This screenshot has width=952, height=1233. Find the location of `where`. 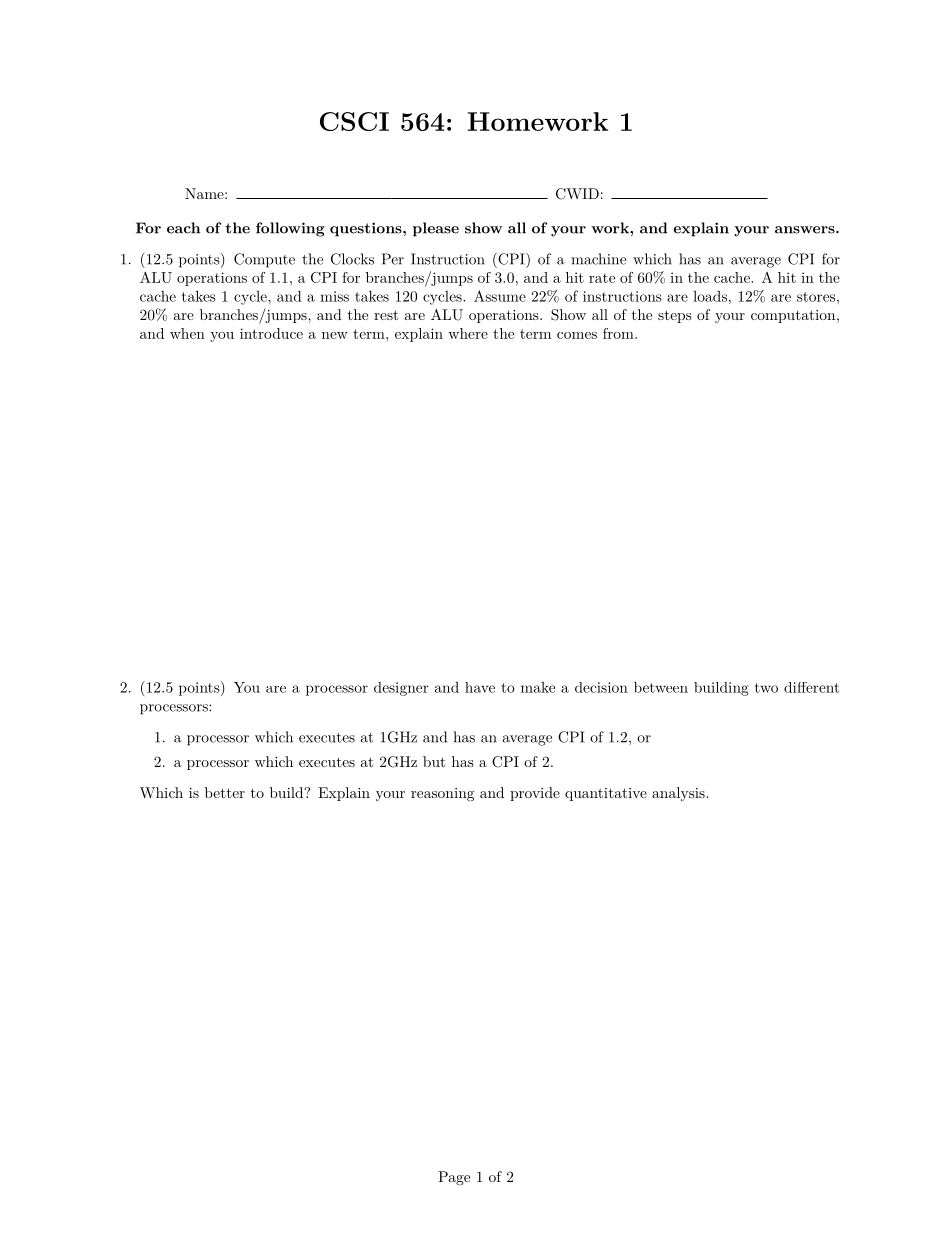

where is located at coordinates (468, 333).
